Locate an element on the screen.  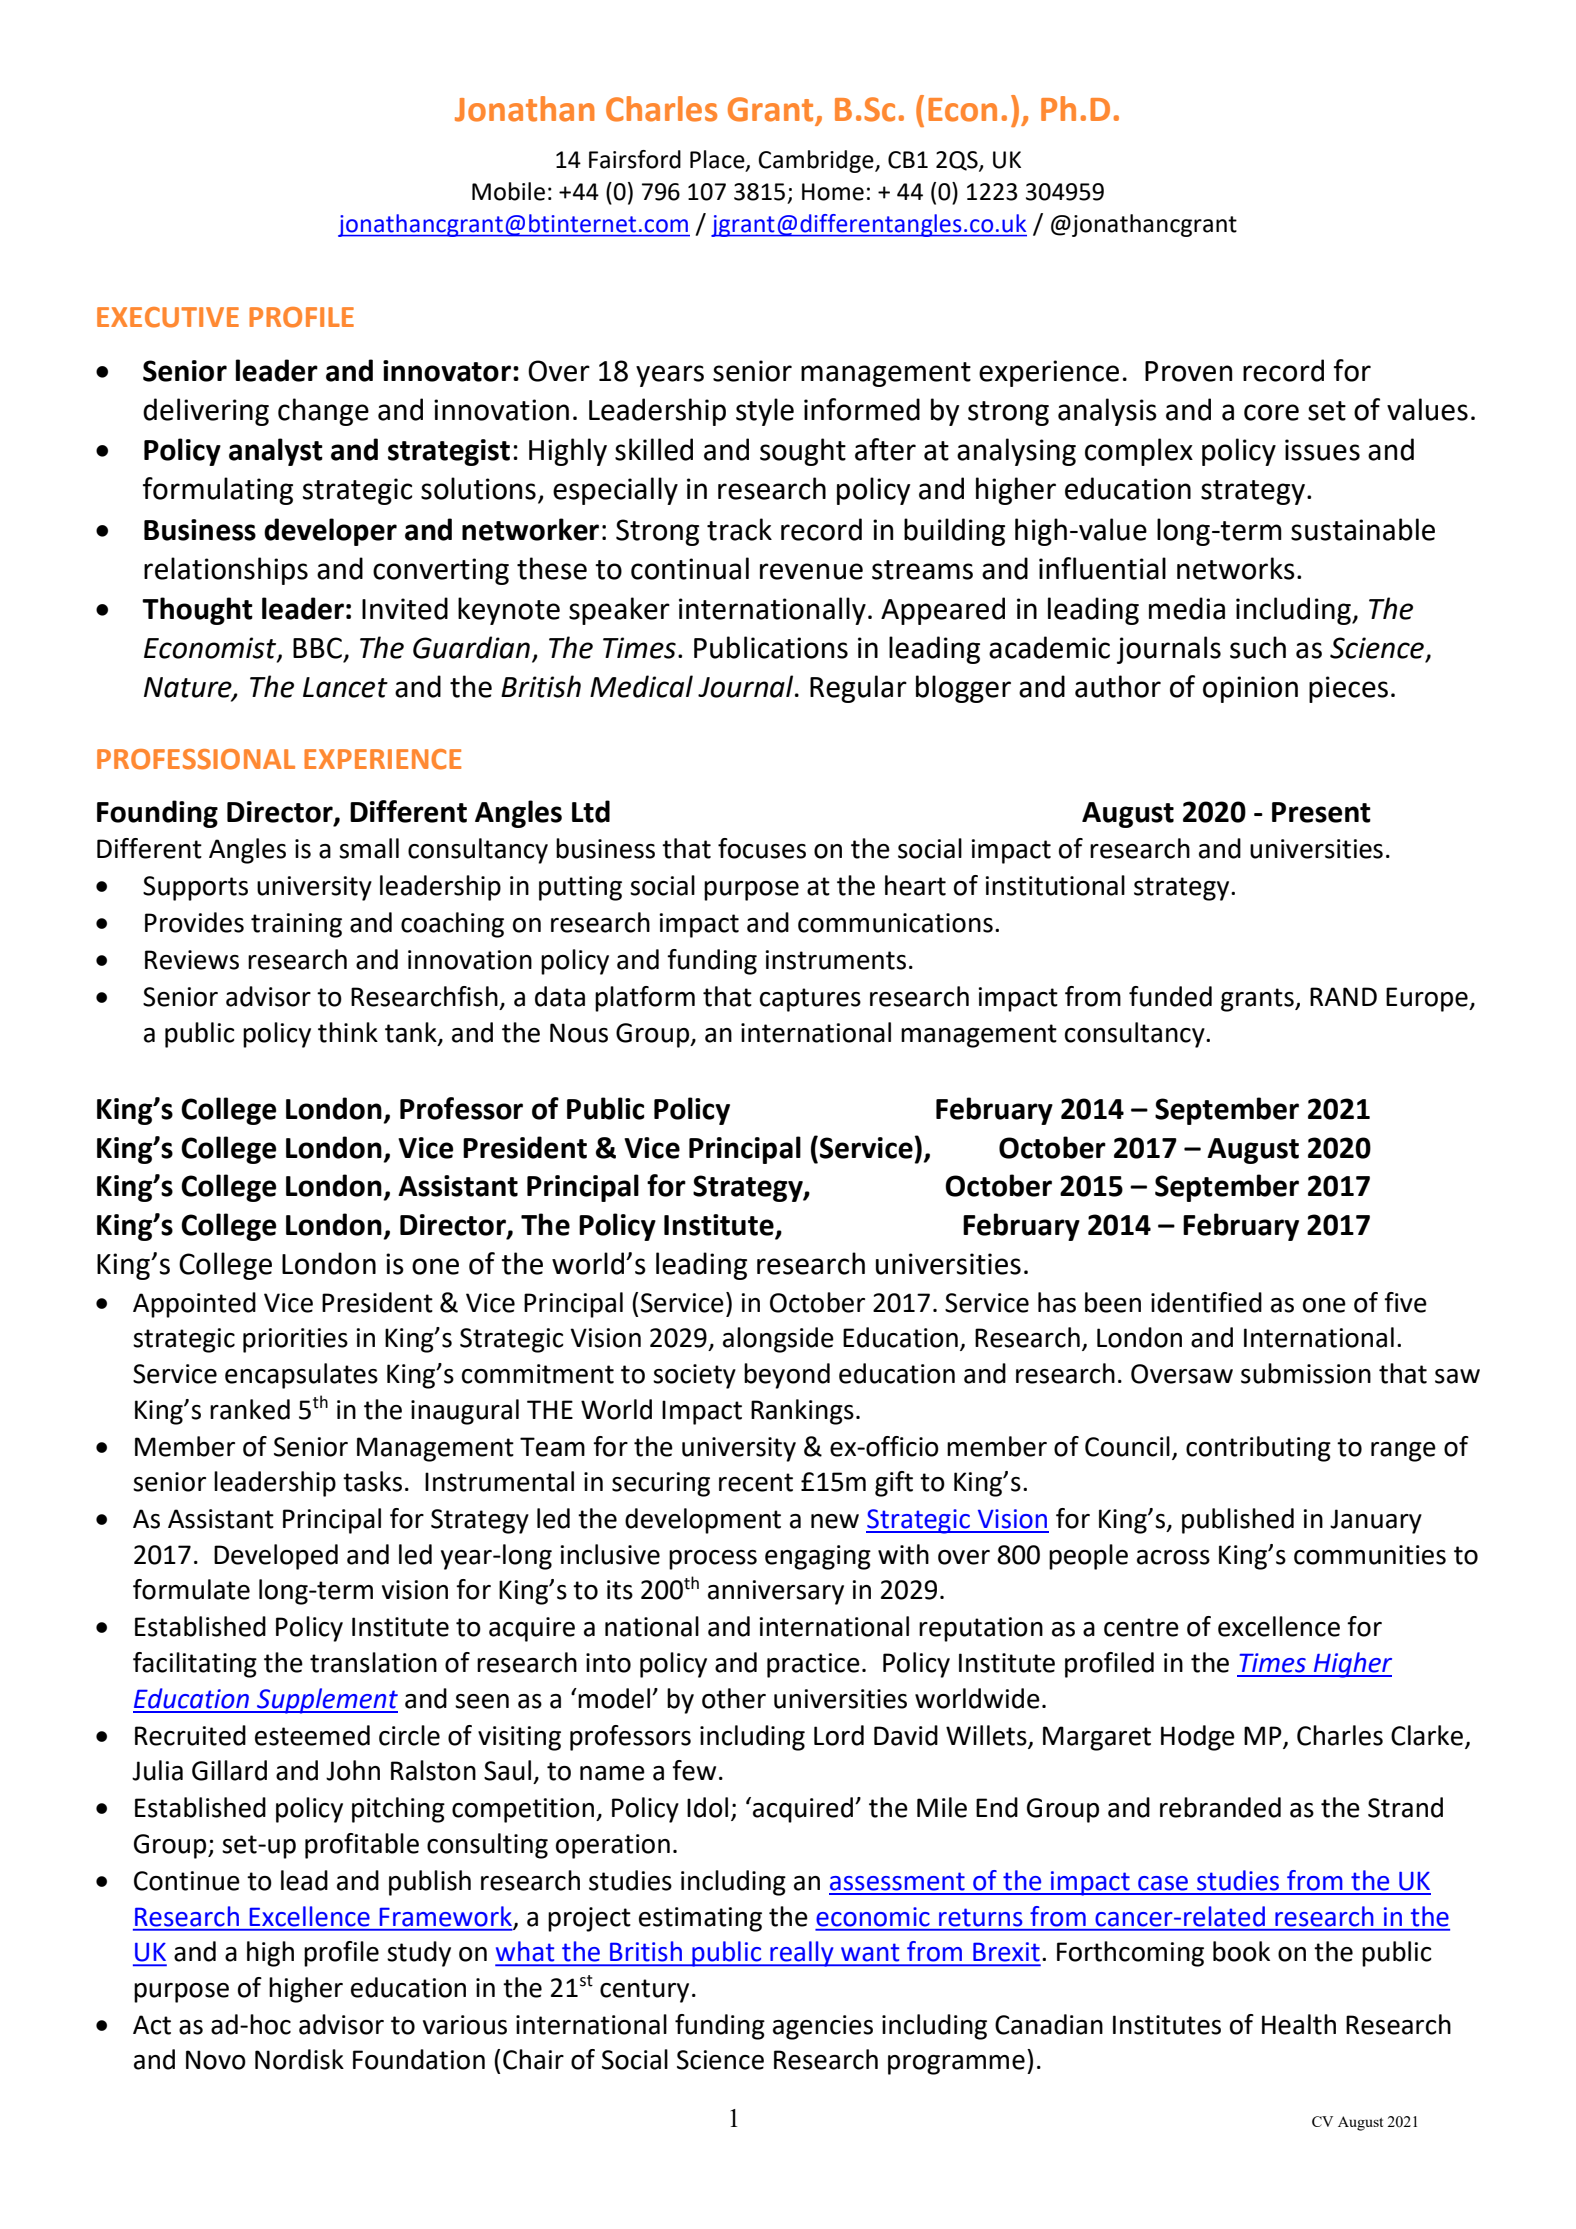
captures is located at coordinates (810, 1000).
